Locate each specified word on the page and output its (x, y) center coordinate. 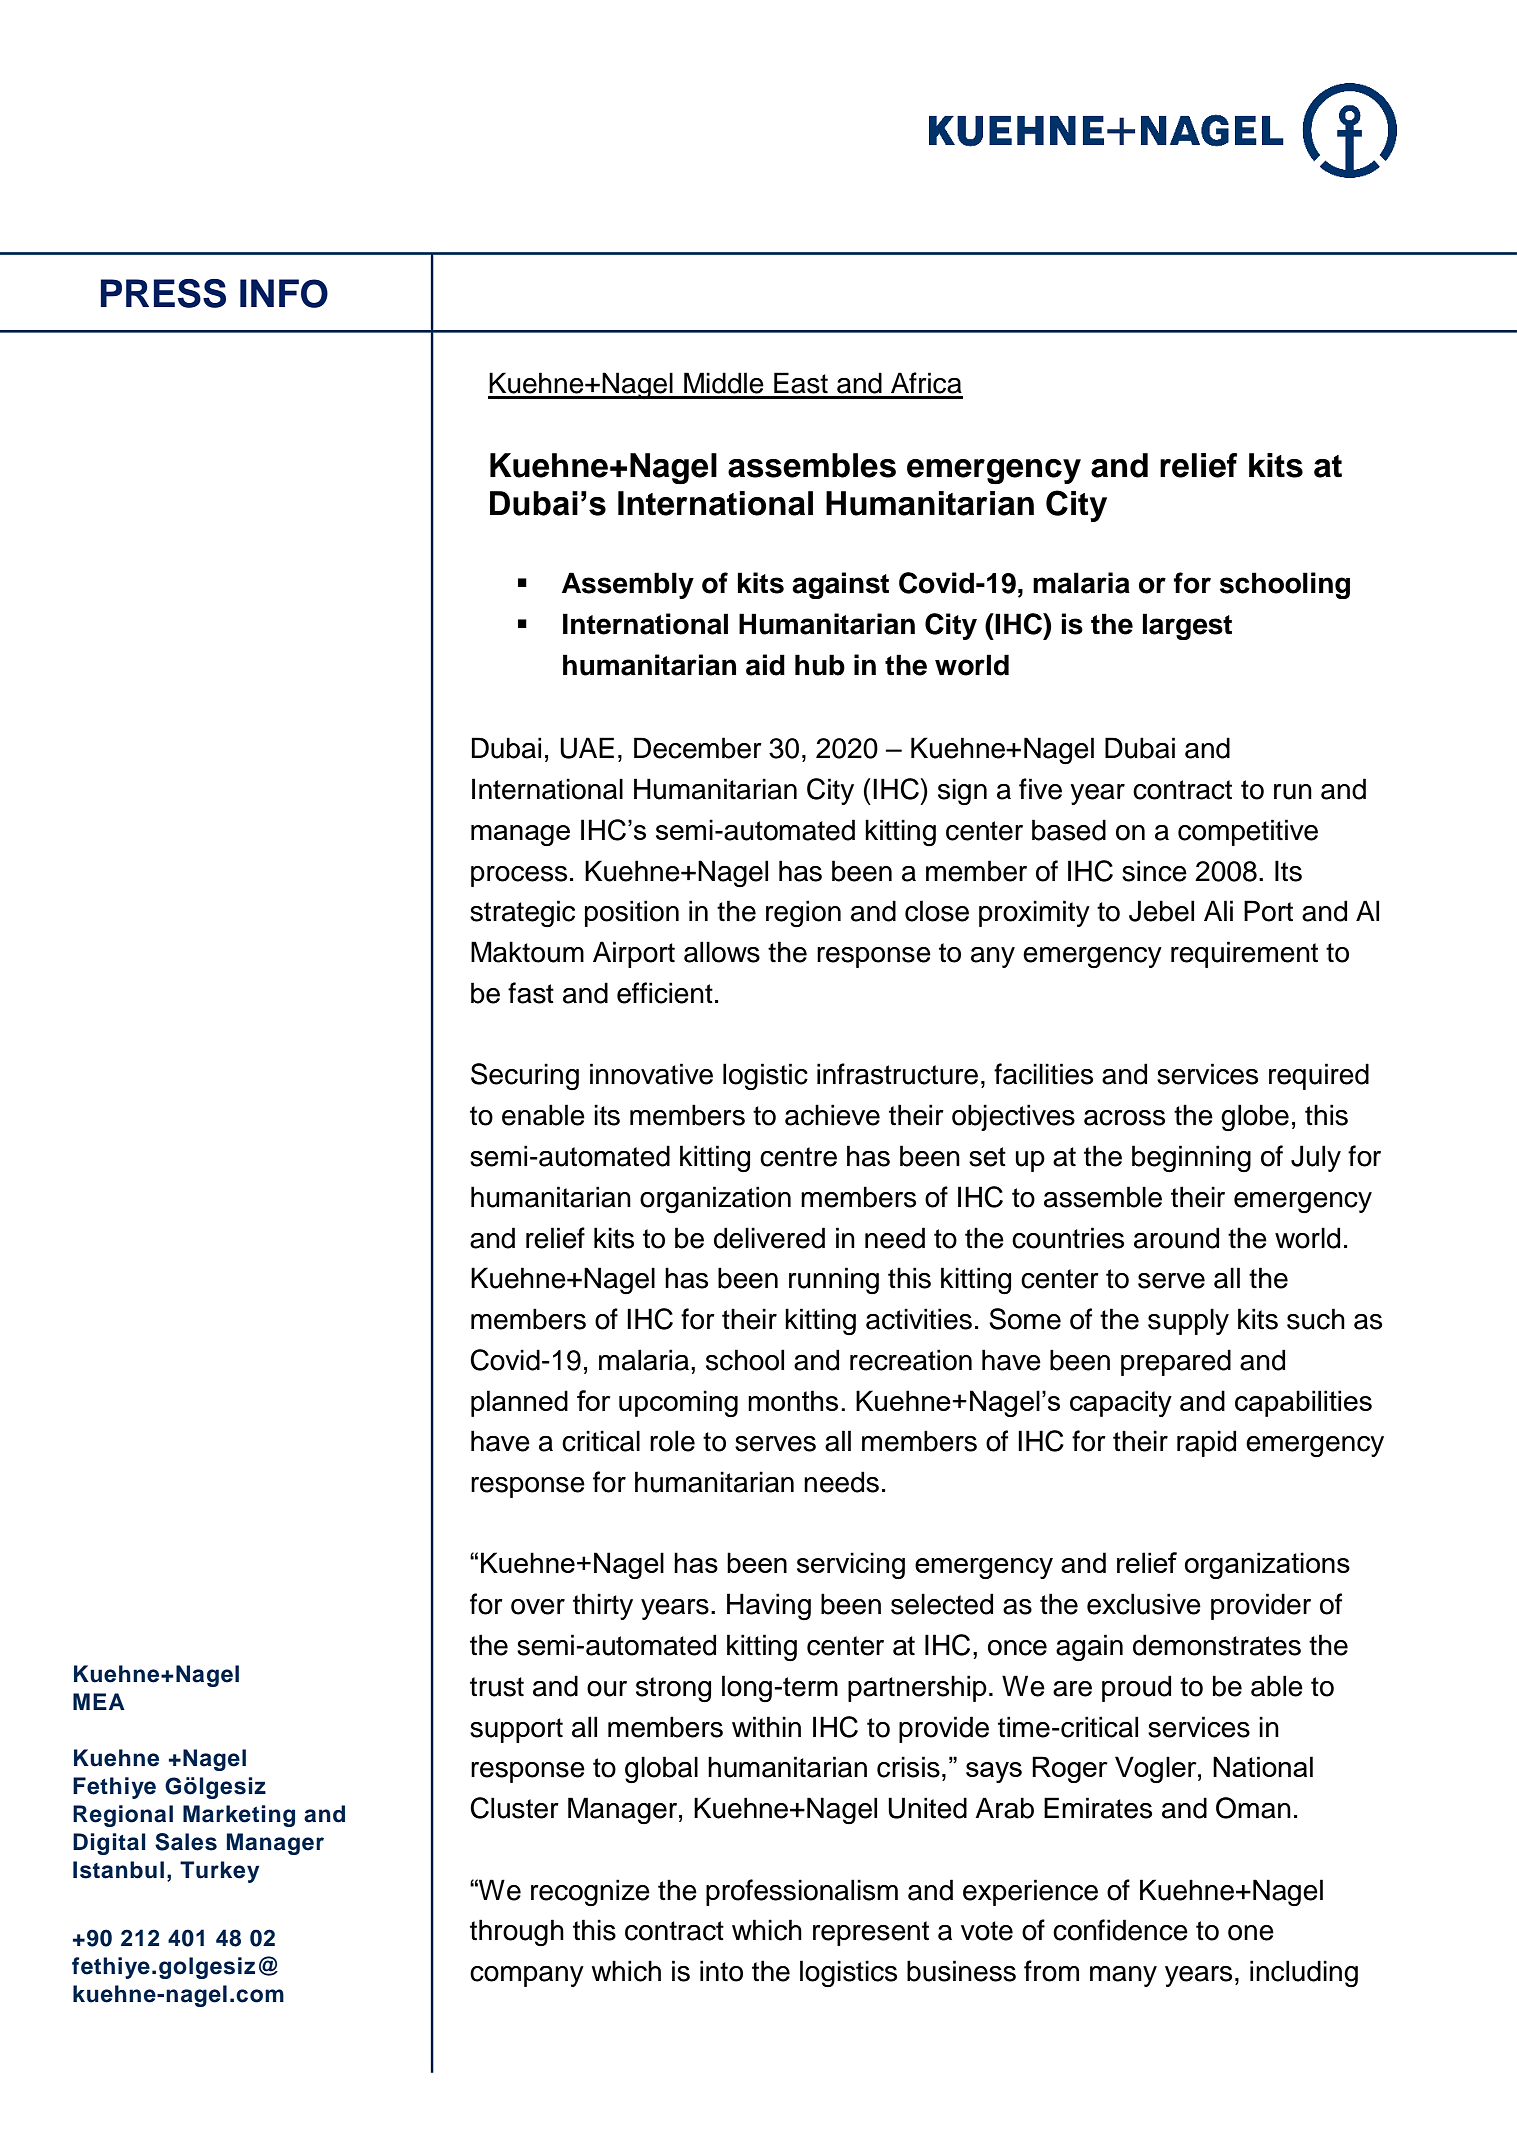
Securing (525, 1076)
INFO (284, 293)
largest (1187, 626)
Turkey (219, 1872)
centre (798, 1157)
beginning (1191, 1159)
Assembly (628, 585)
